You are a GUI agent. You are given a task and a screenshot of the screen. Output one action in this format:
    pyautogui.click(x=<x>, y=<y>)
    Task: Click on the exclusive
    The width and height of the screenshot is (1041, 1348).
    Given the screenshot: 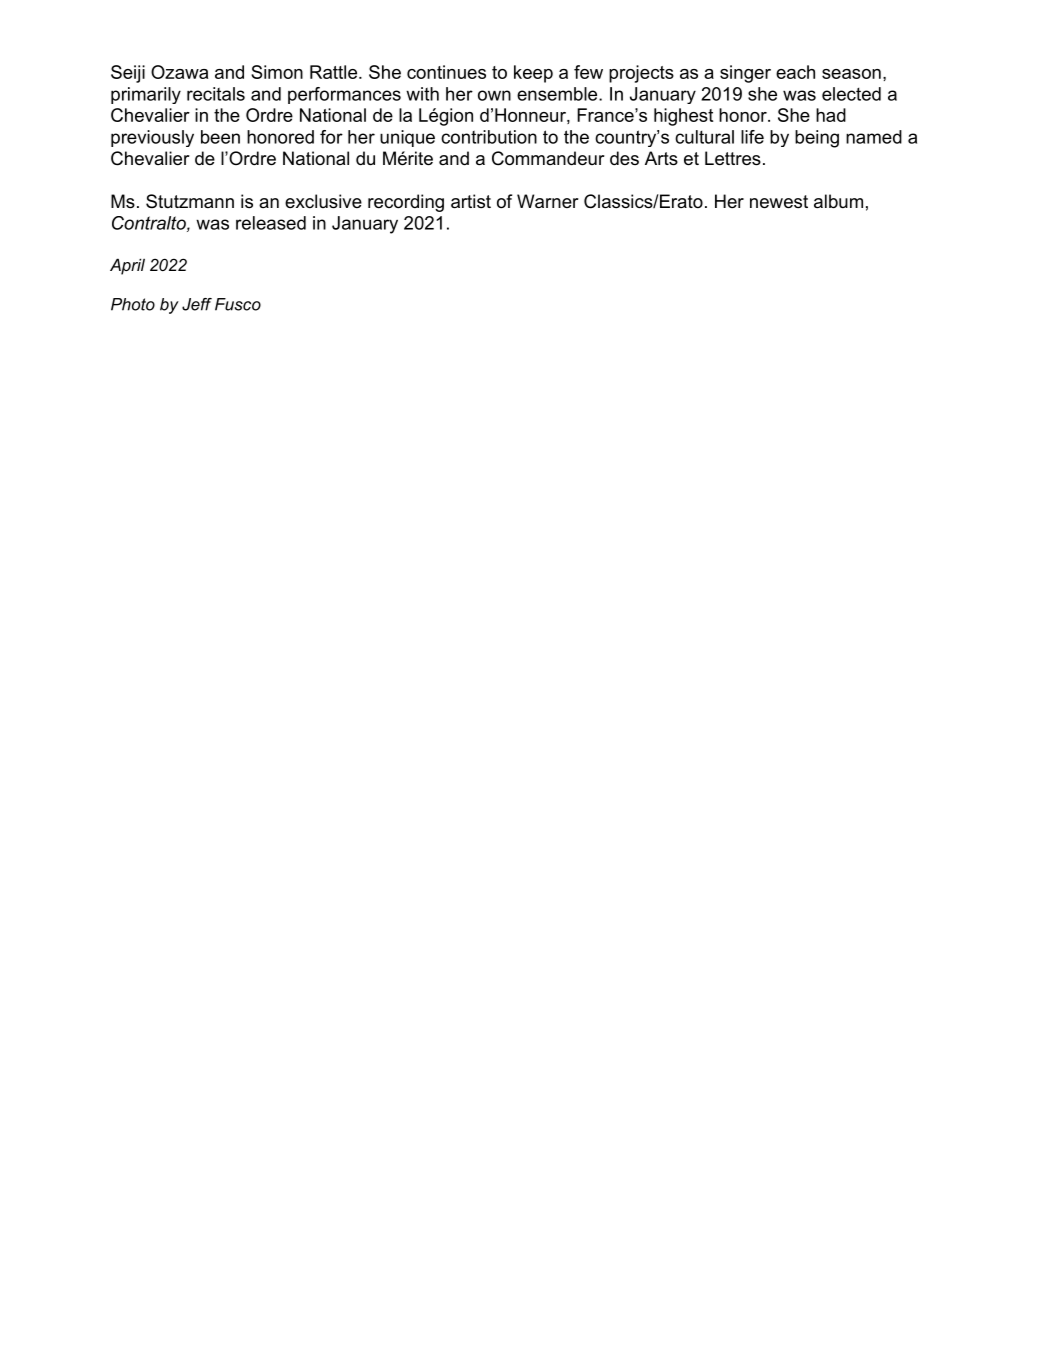 What is the action you would take?
    pyautogui.click(x=323, y=201)
